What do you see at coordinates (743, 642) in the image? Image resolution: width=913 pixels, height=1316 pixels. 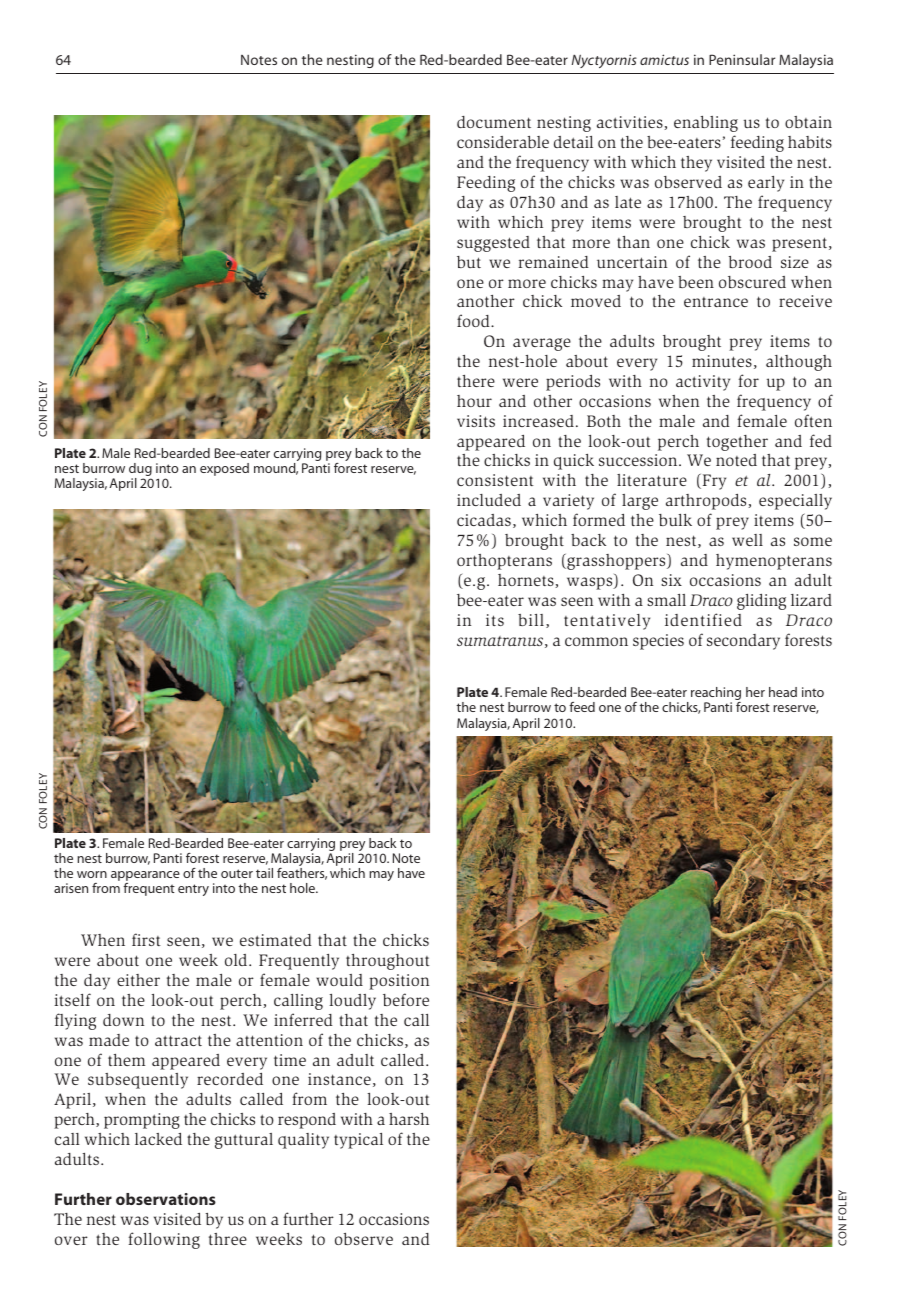 I see `secondary` at bounding box center [743, 642].
